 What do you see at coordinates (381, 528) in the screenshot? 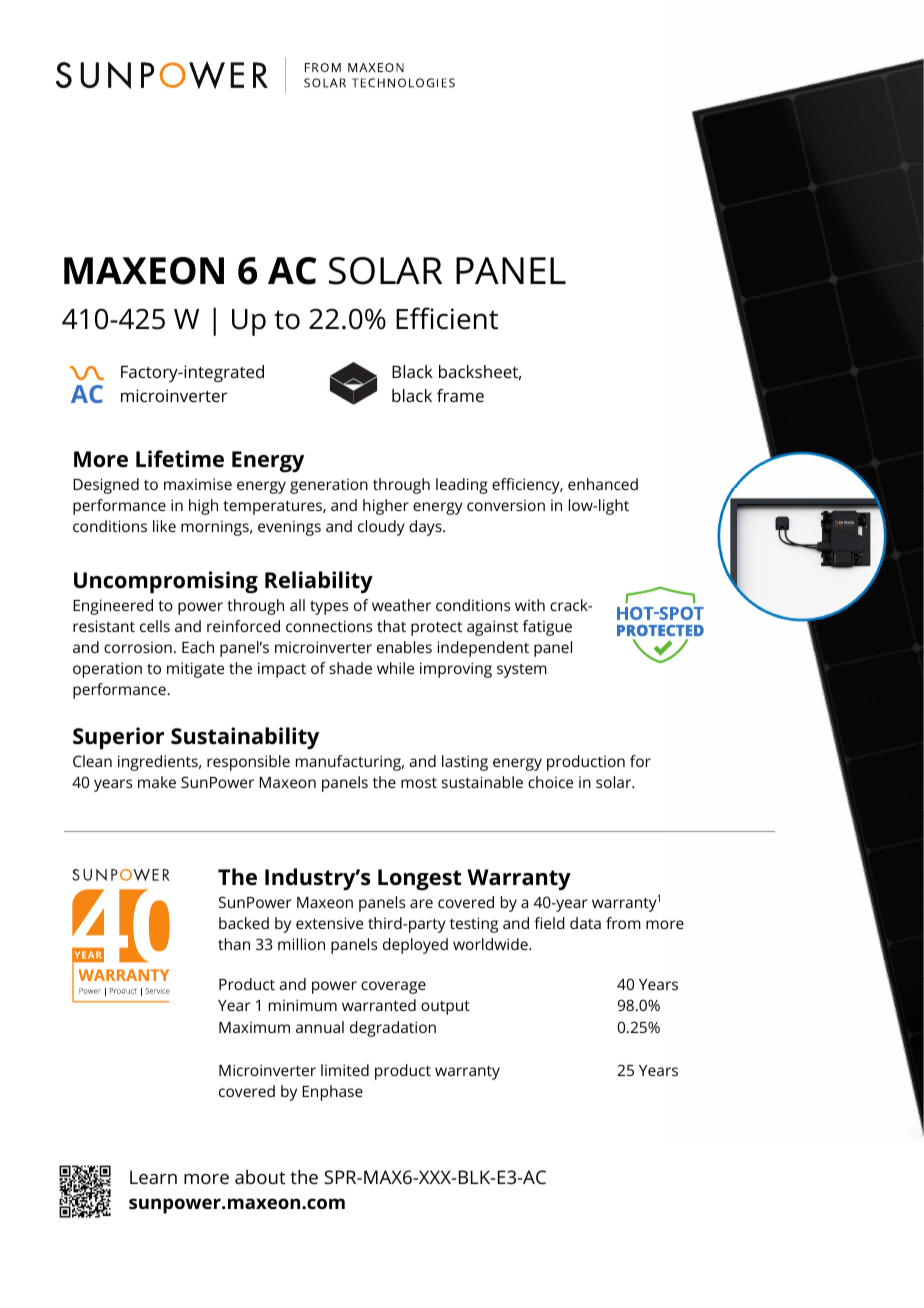
I see `cloudy` at bounding box center [381, 528].
